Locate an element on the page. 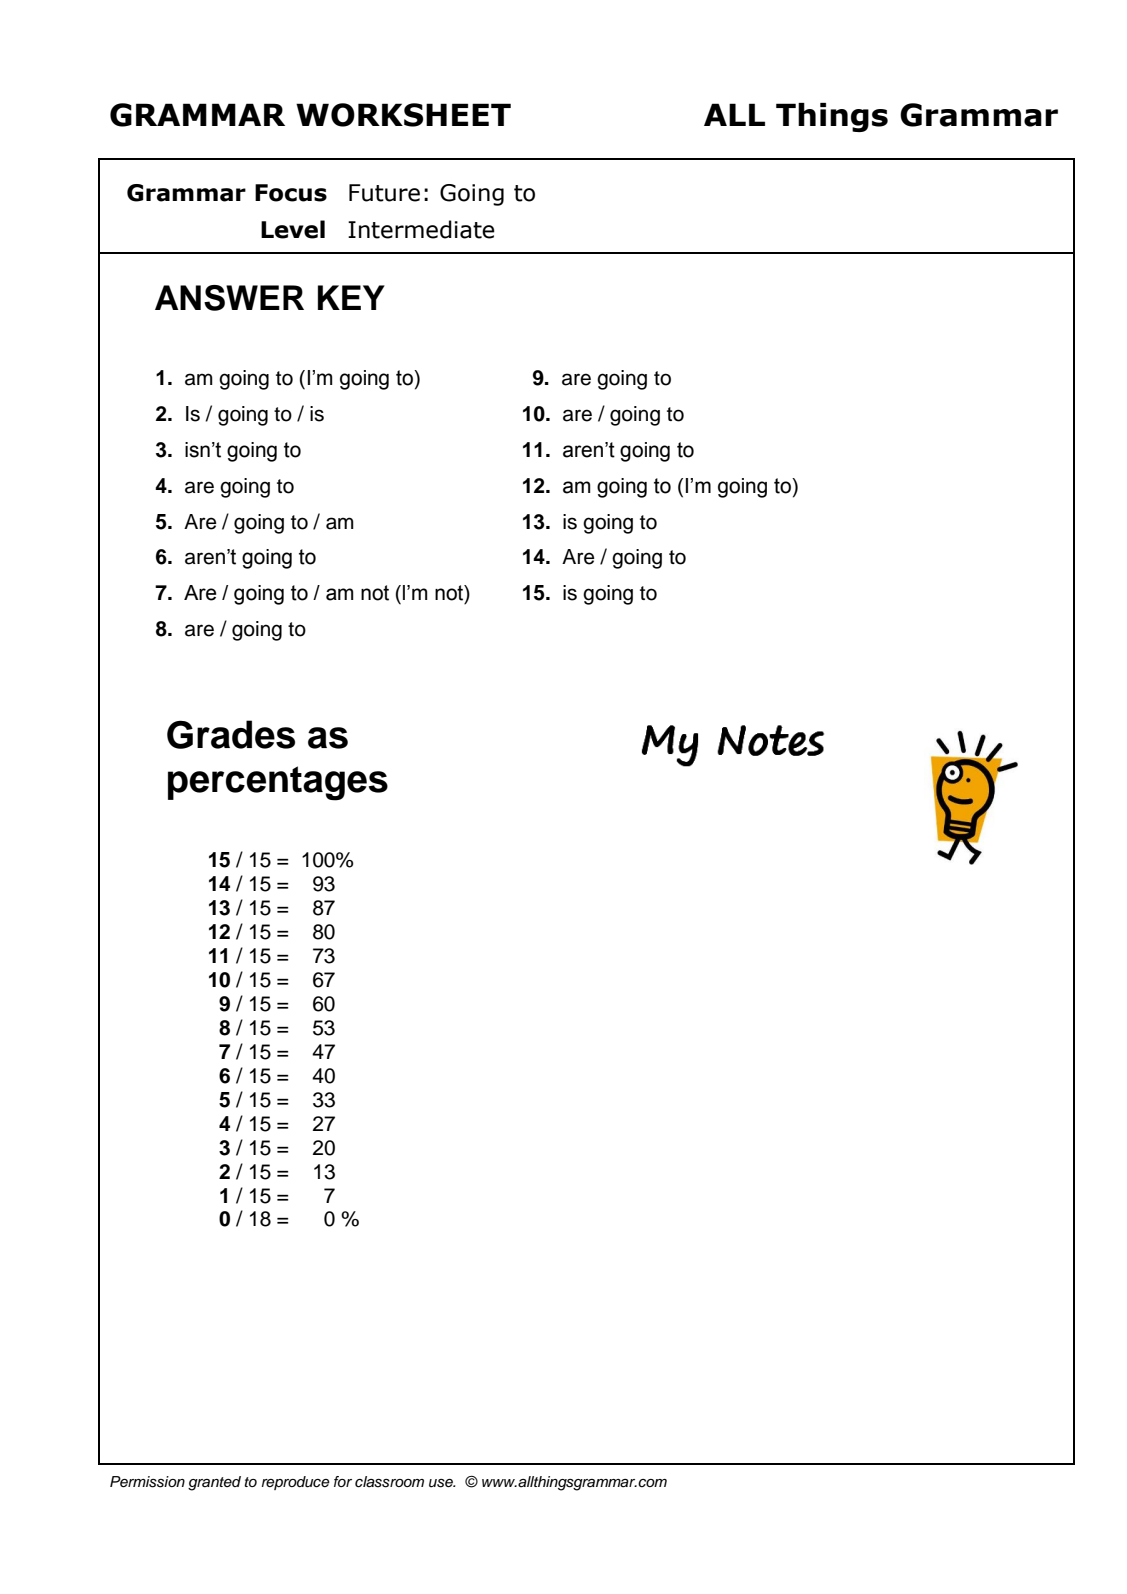  KEY is located at coordinates (351, 297).
